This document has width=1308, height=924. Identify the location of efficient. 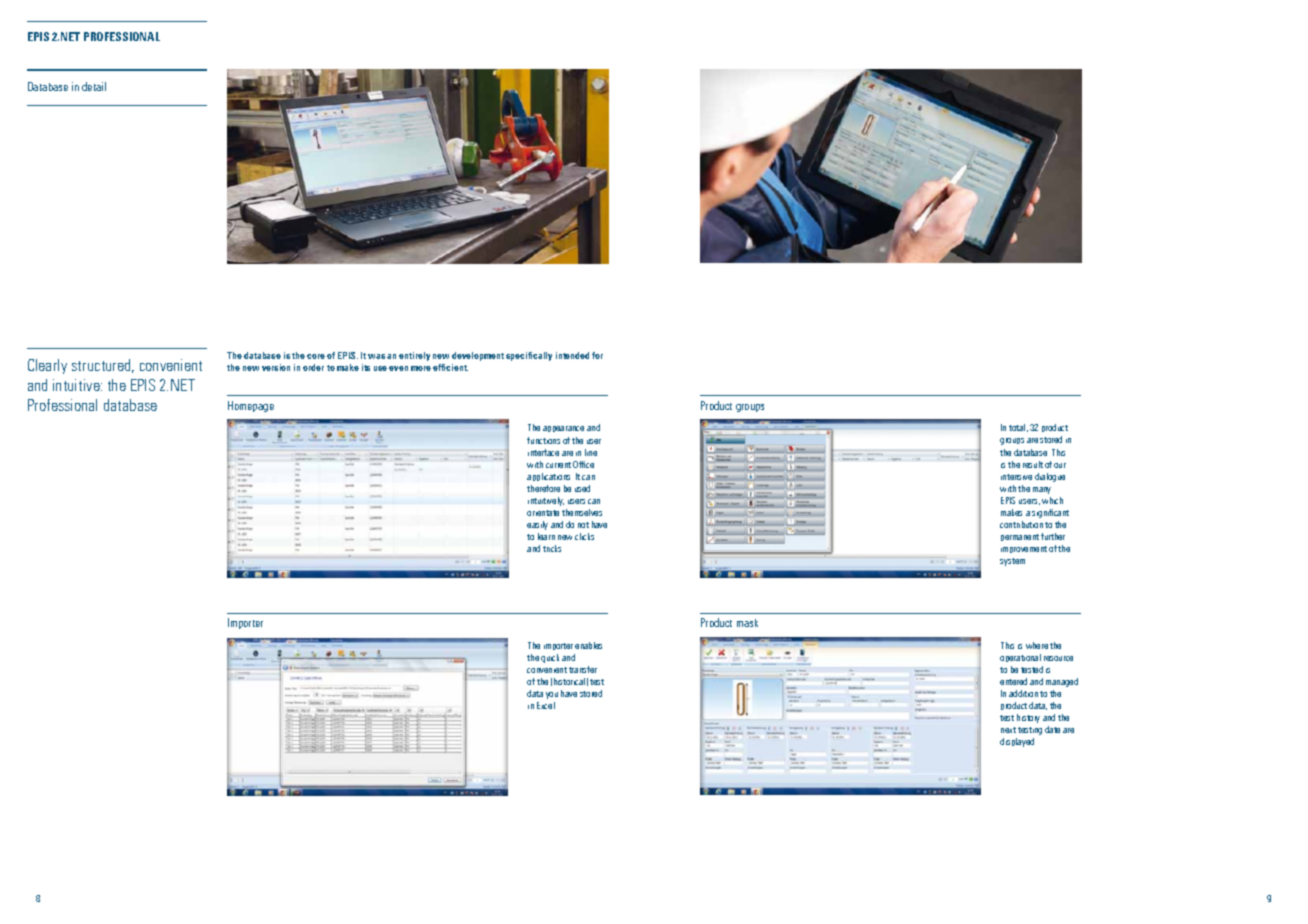
(450, 367).
